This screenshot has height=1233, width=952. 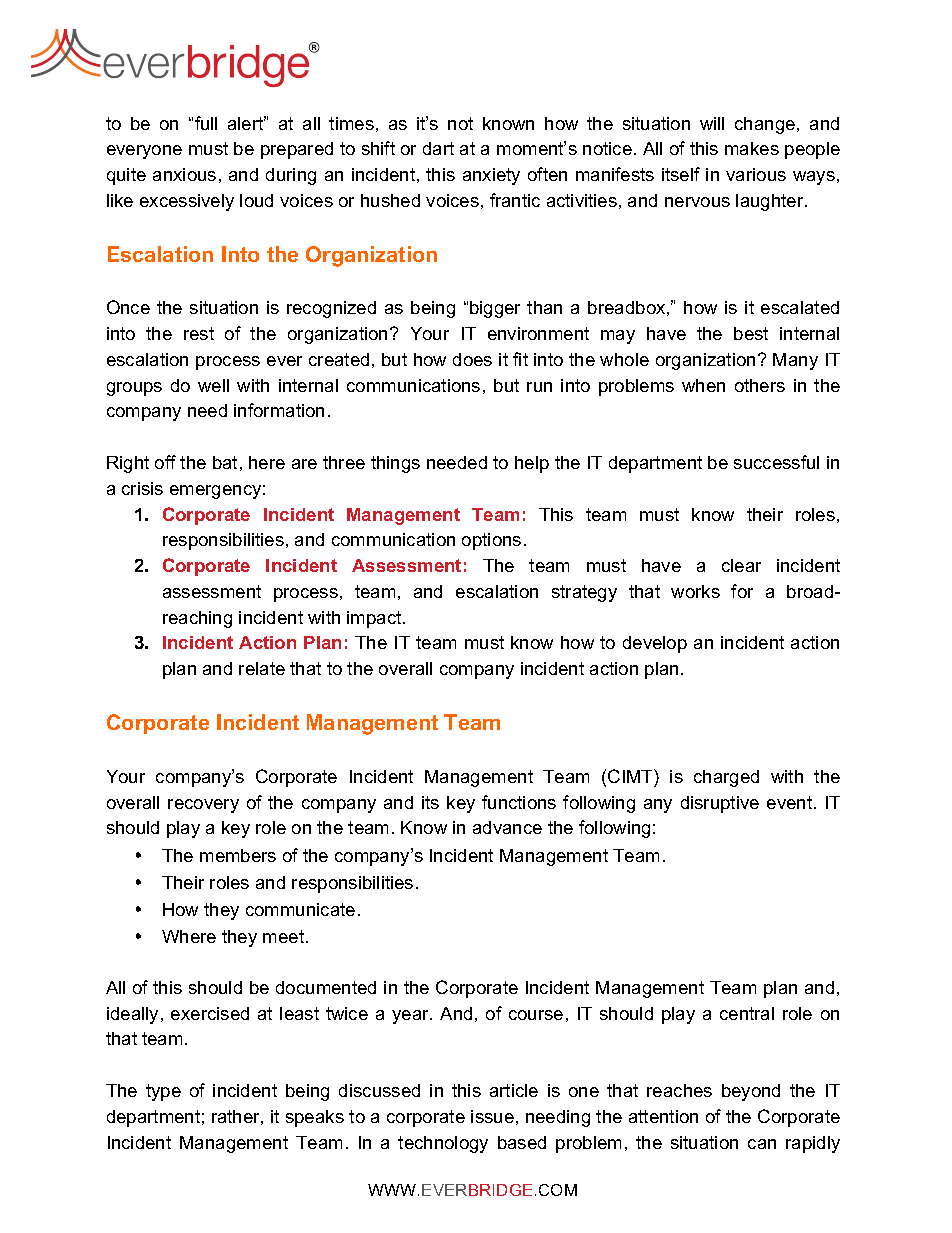 I want to click on impact, so click(x=375, y=619).
